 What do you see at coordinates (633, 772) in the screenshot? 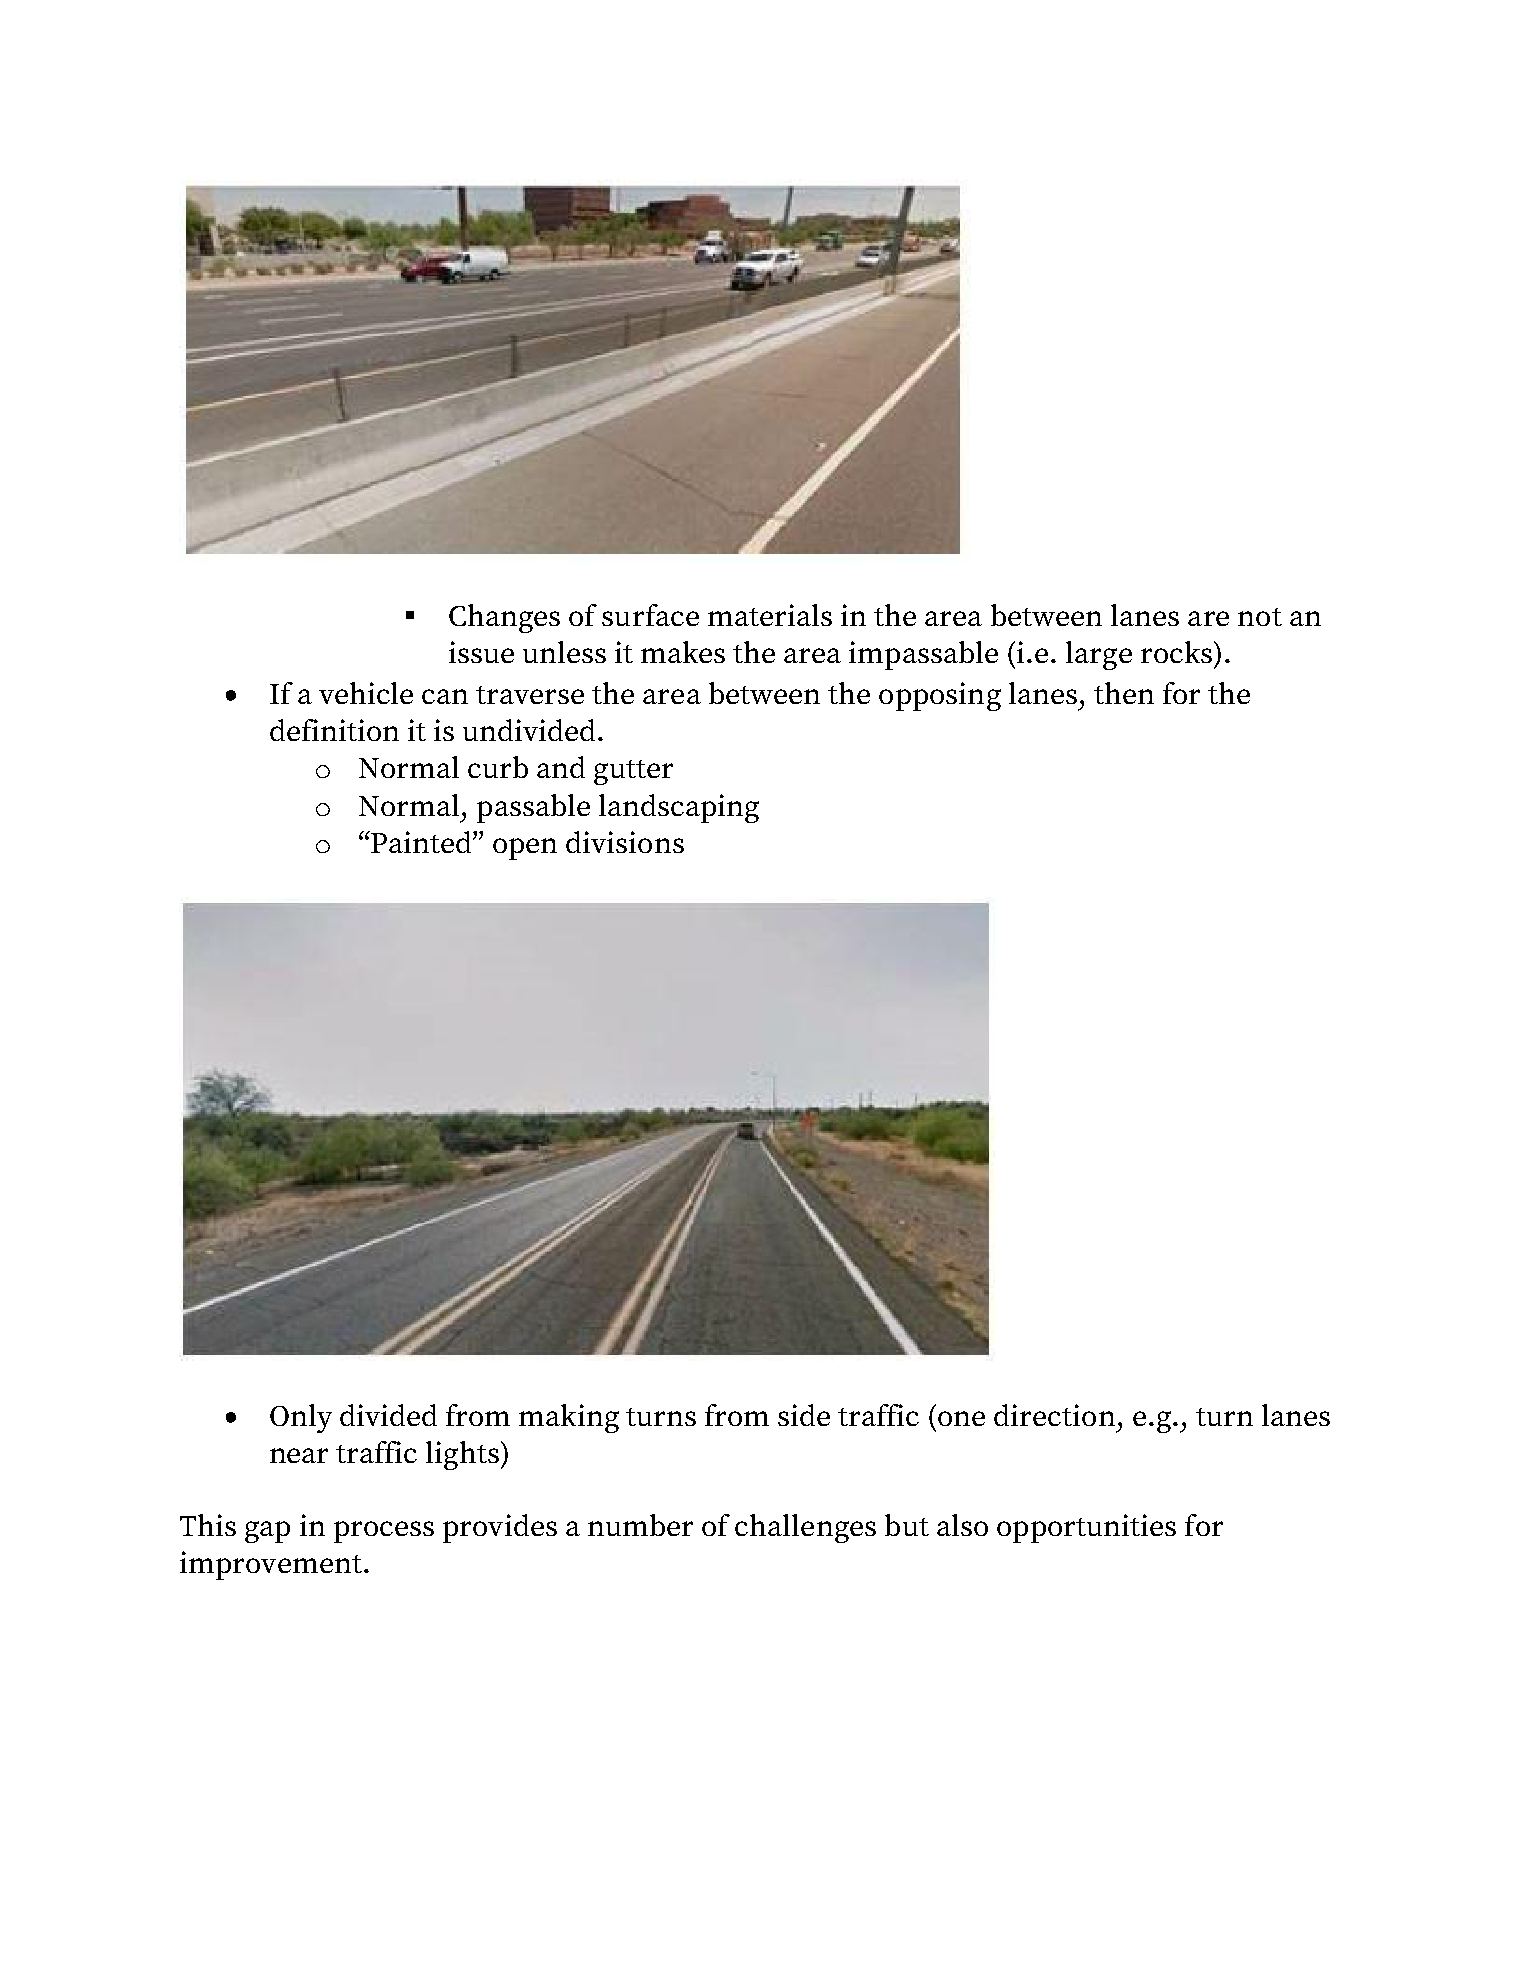
I see `gutter` at bounding box center [633, 772].
